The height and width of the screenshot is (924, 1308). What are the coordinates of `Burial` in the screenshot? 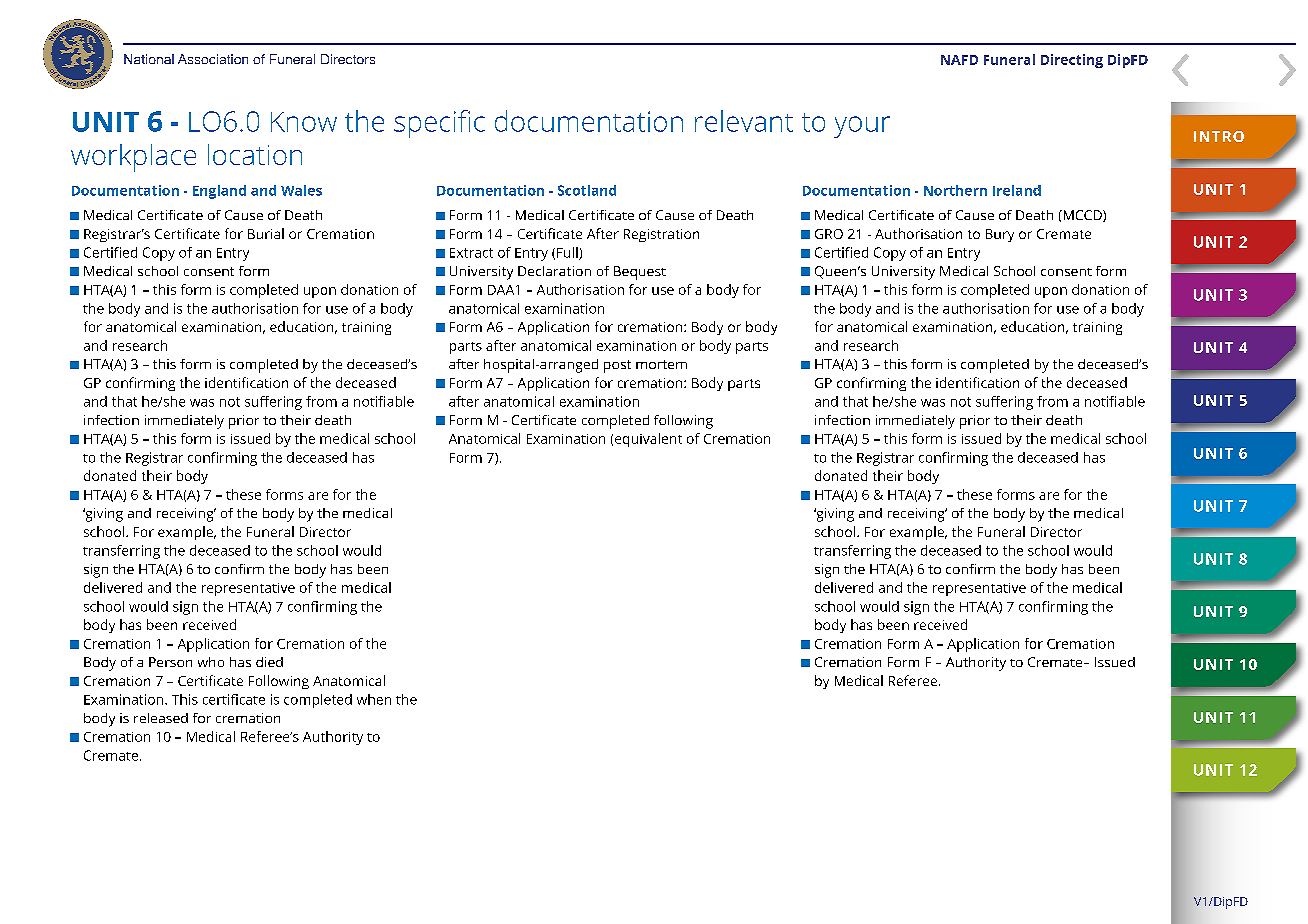 It's located at (266, 233).
